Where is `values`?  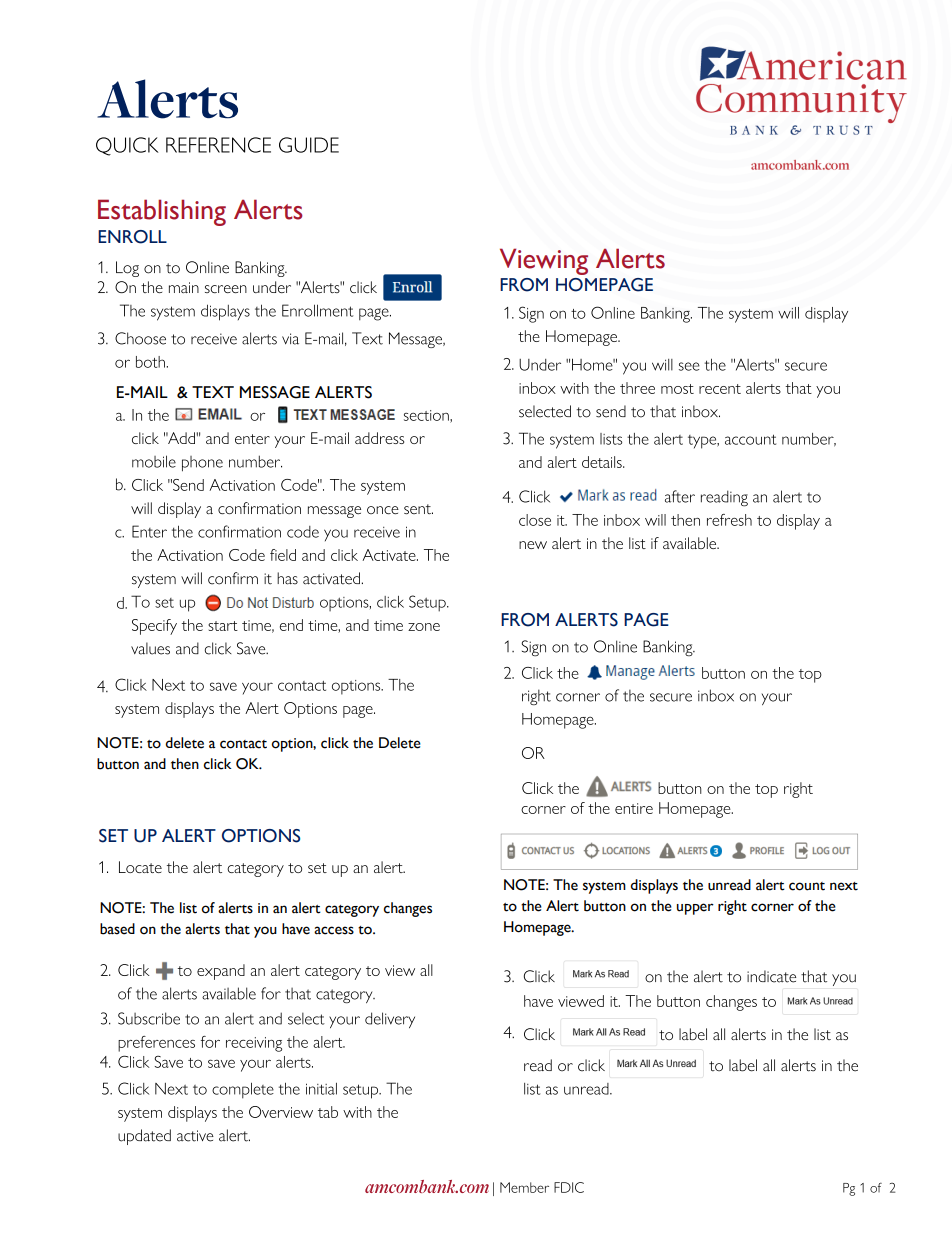
values is located at coordinates (150, 648).
